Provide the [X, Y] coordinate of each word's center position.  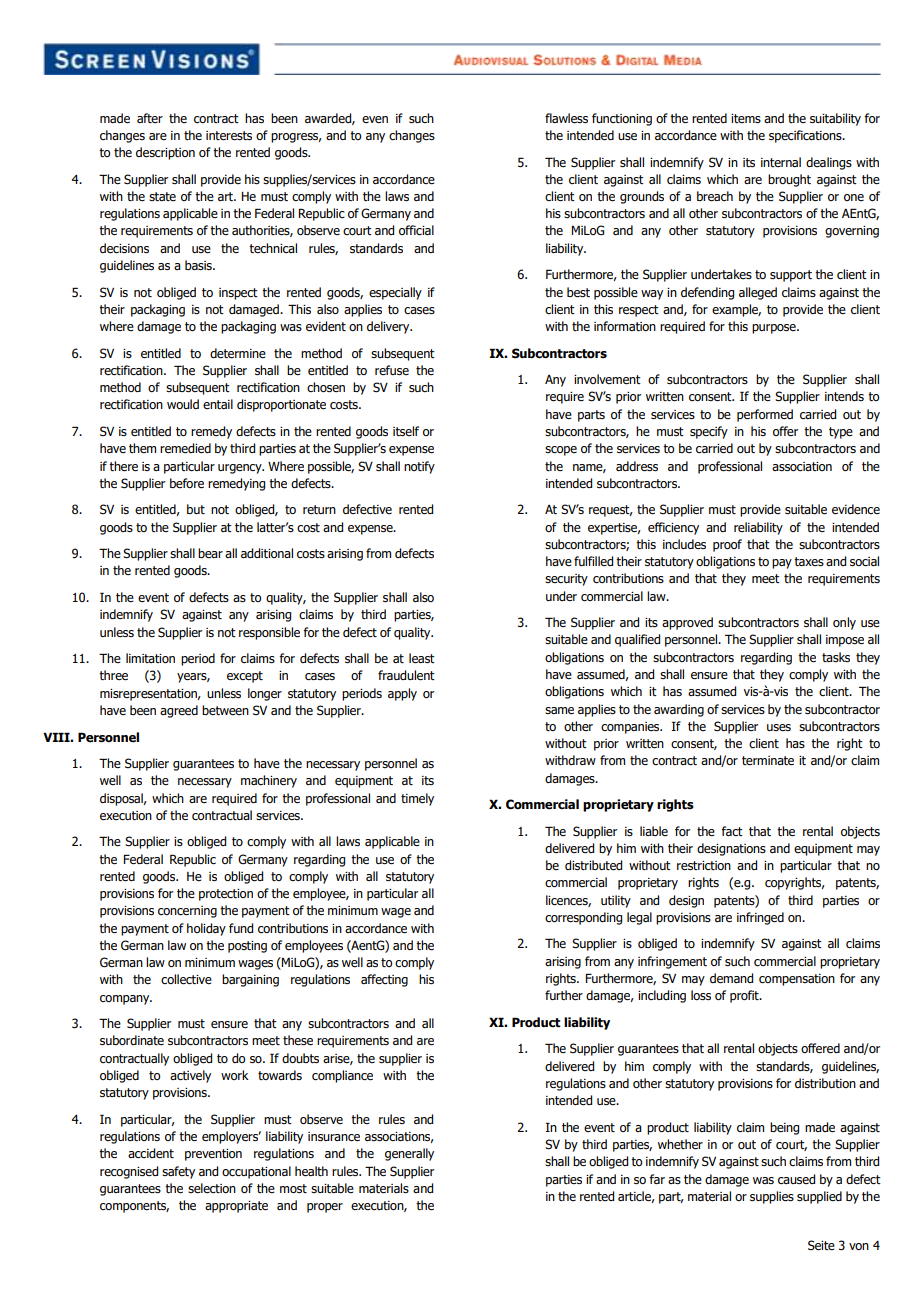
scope [561, 451]
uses [779, 727]
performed [765, 415]
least [422, 658]
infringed [760, 918]
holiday [206, 929]
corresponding [583, 918]
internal [781, 162]
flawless [566, 118]
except [245, 677]
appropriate [236, 1207]
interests [229, 136]
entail [218, 404]
